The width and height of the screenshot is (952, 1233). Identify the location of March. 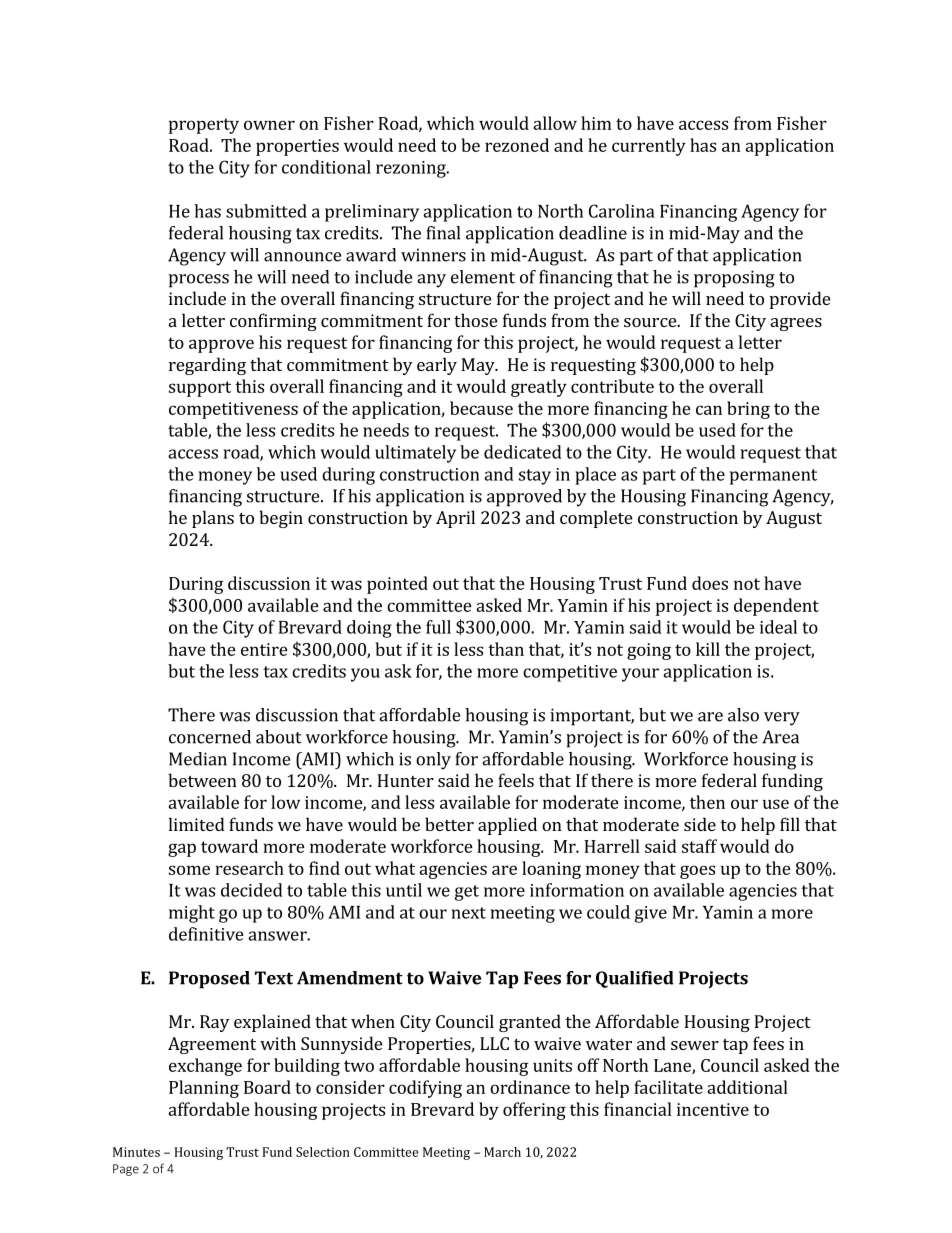
(502, 1152).
